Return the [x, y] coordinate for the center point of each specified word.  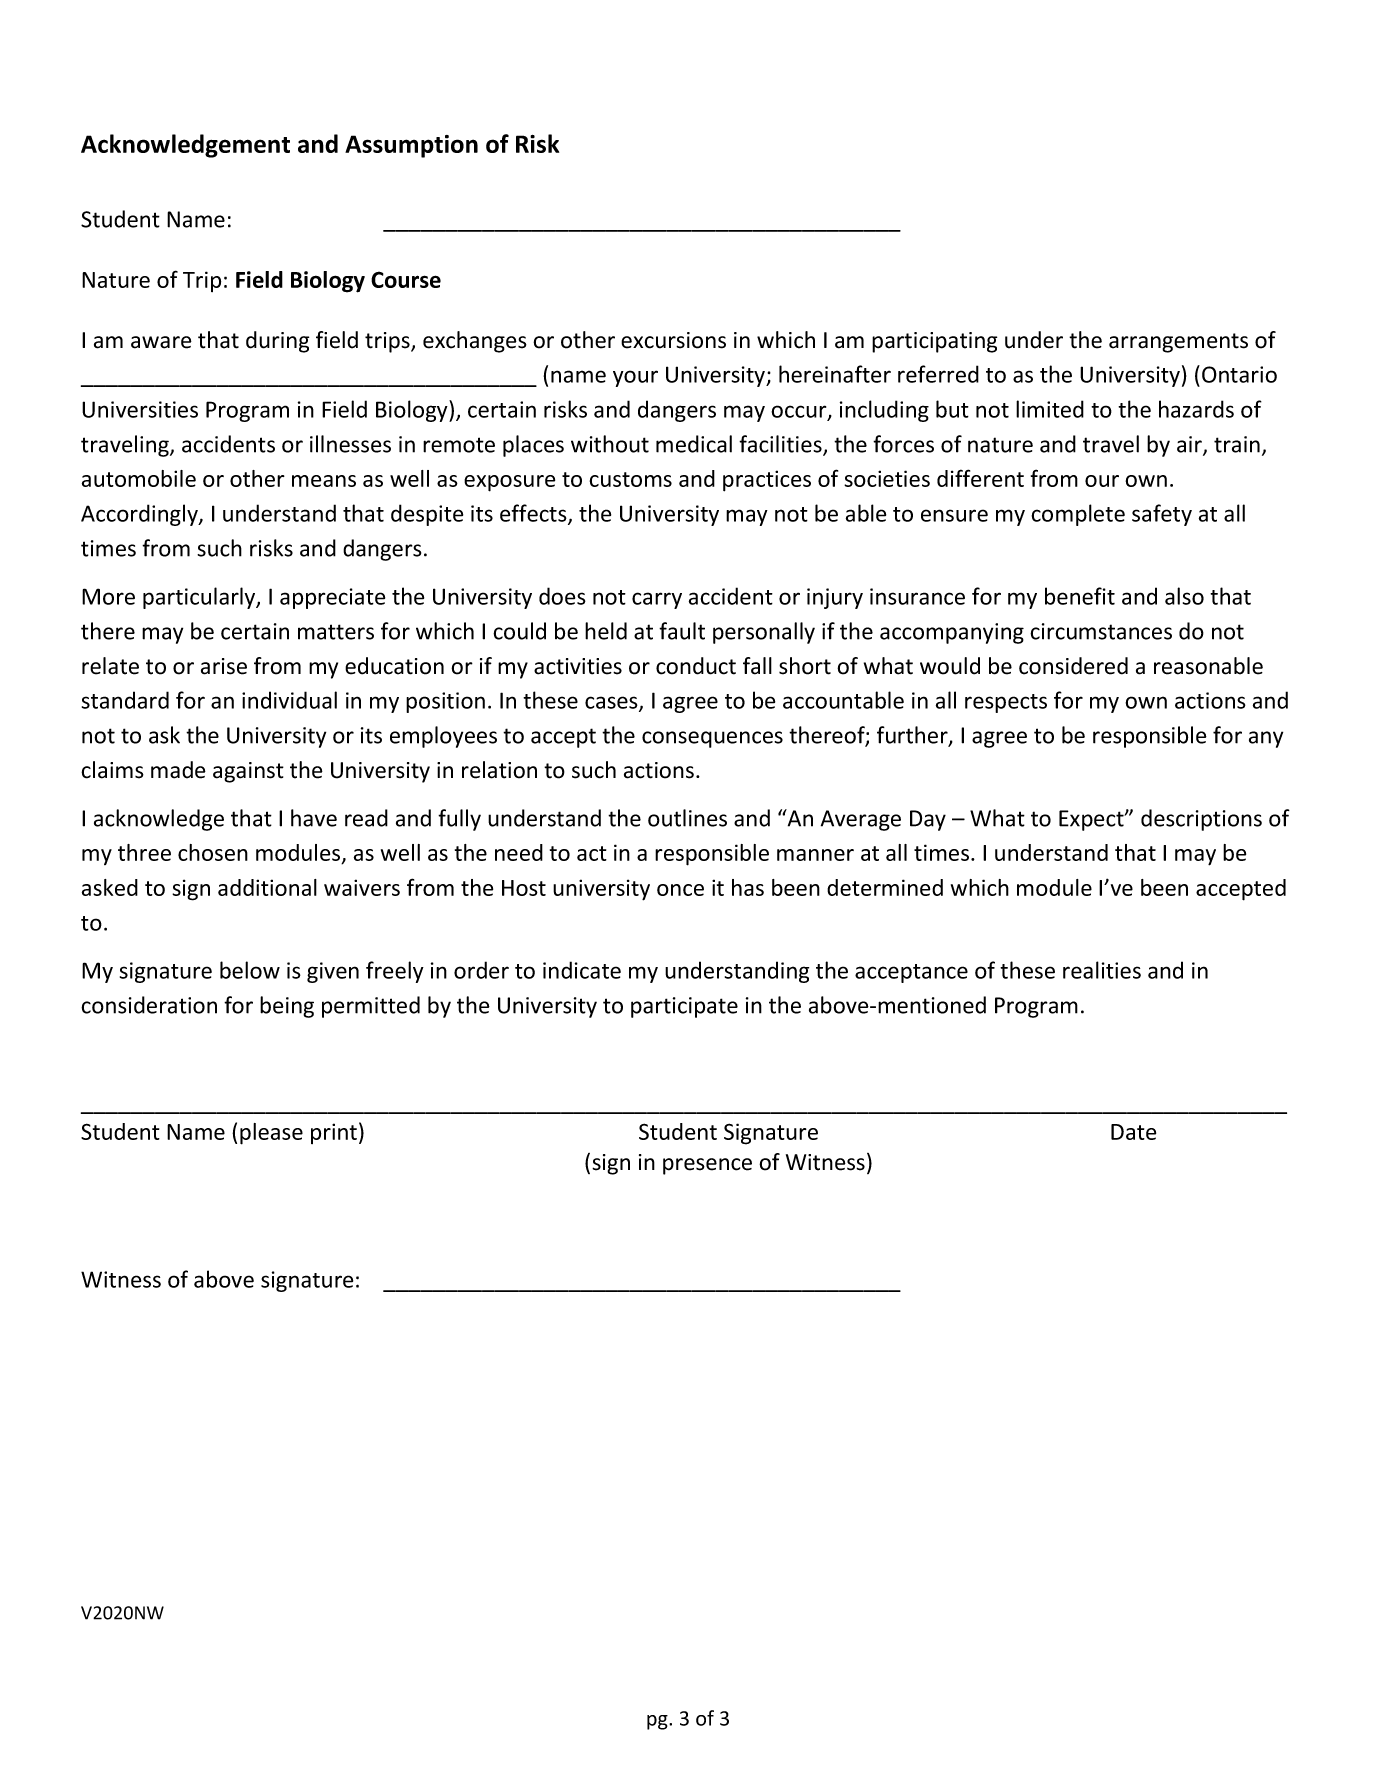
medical [694, 444]
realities [1102, 970]
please [271, 1134]
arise [224, 666]
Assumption [411, 146]
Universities [140, 409]
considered [1073, 666]
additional [267, 887]
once [680, 890]
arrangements [1178, 343]
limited [1050, 409]
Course [406, 279]
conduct [696, 666]
